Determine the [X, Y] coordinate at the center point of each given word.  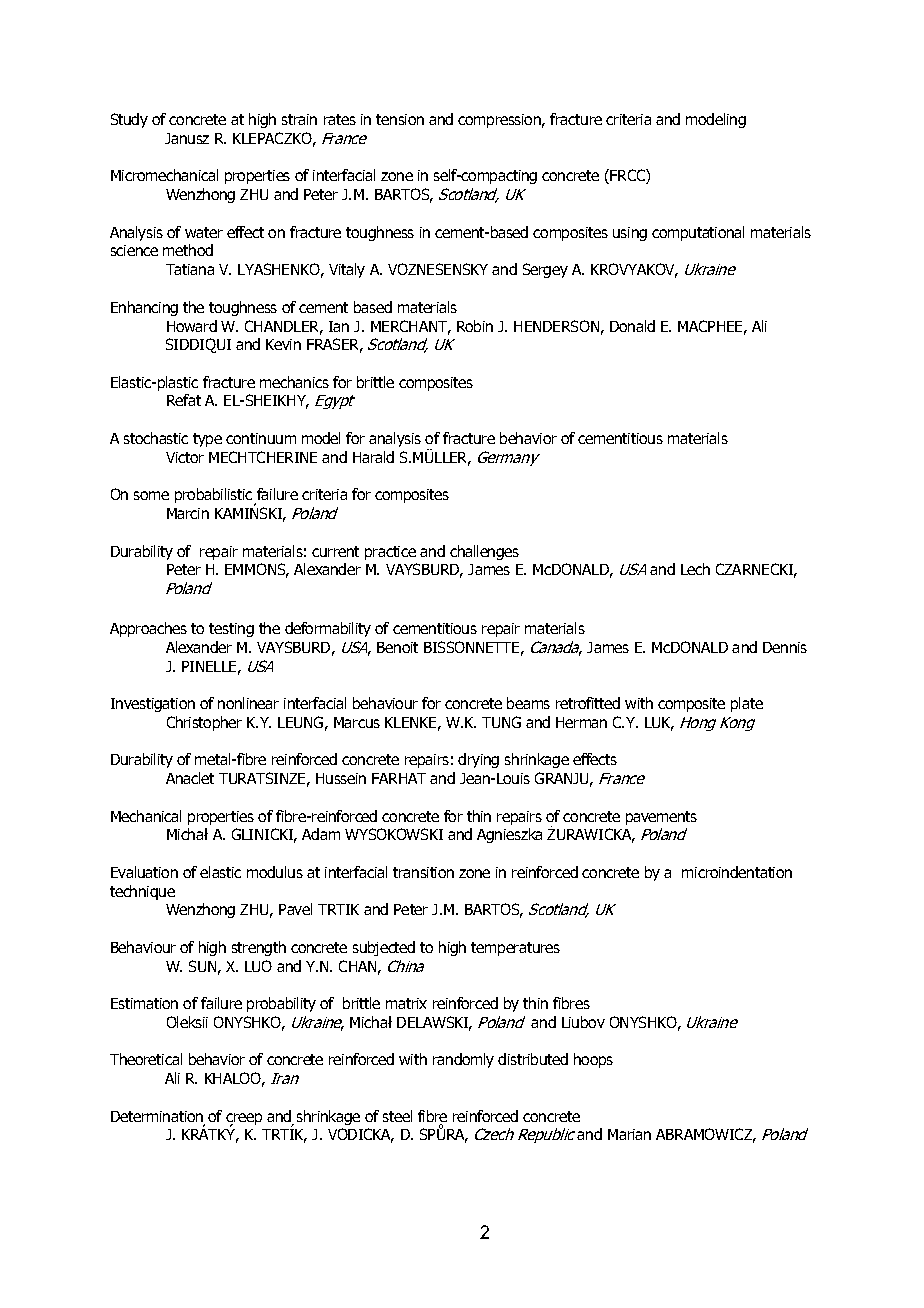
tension [400, 119]
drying [478, 760]
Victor [185, 457]
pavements [661, 818]
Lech [695, 569]
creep [244, 1120]
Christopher [204, 723]
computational [698, 233]
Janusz [187, 138]
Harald [373, 457]
